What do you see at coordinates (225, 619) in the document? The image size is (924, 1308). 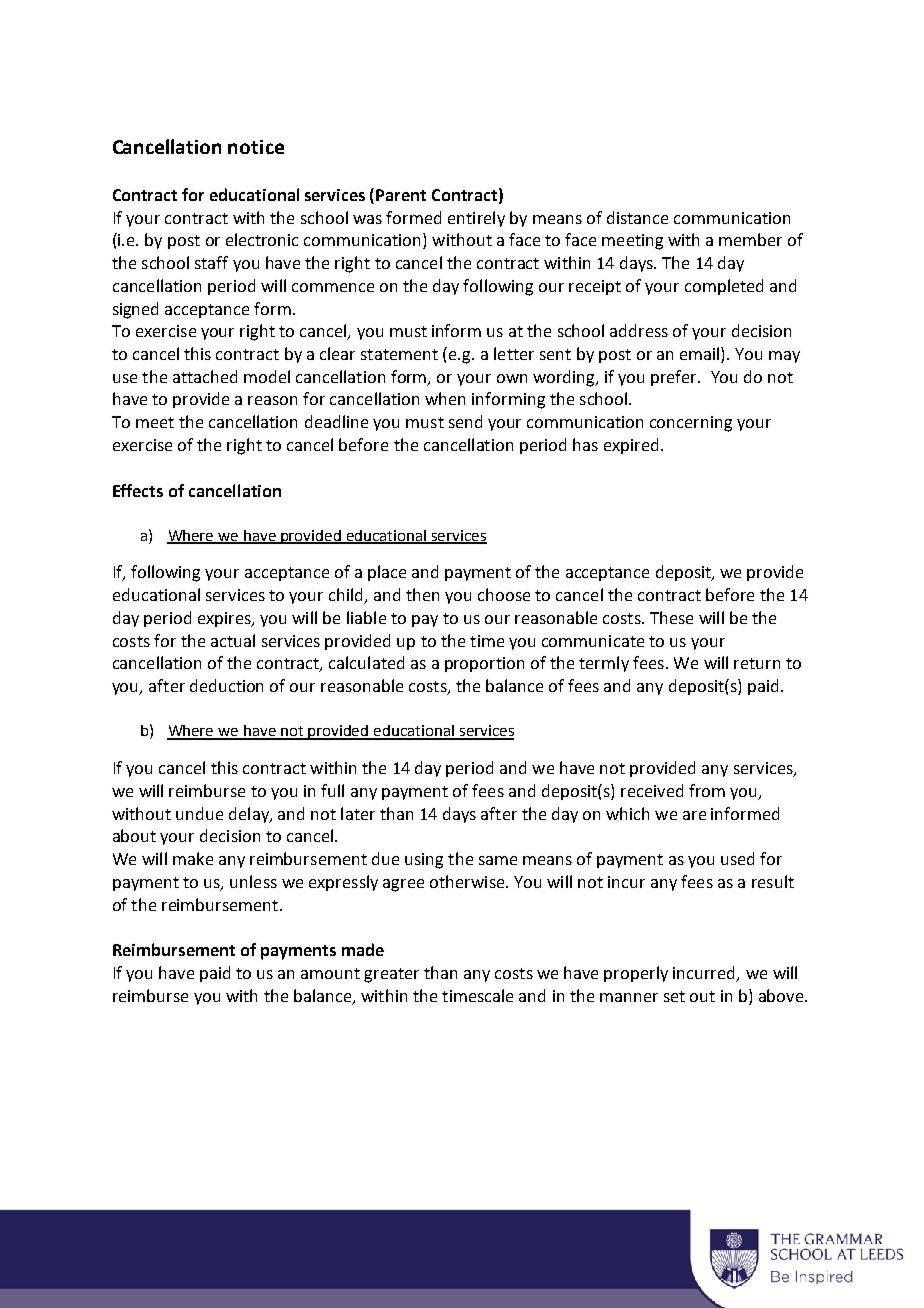 I see `expires` at bounding box center [225, 619].
